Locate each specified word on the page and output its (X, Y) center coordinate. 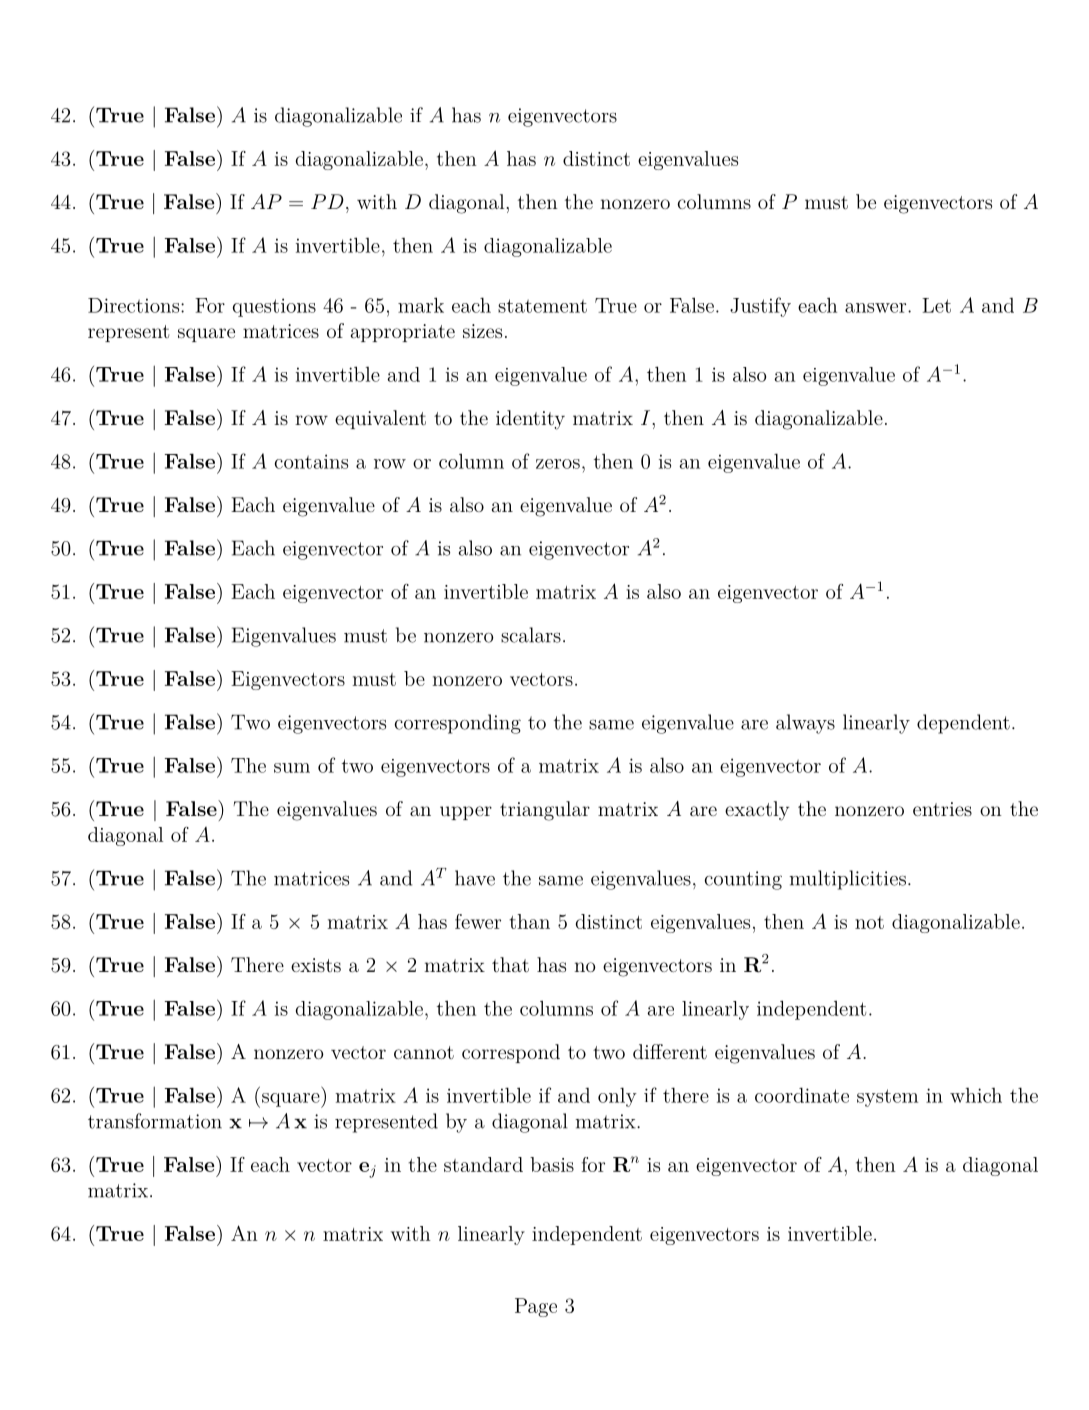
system (887, 1098)
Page (536, 1307)
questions (274, 307)
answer (875, 308)
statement (542, 306)
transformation (155, 1121)
